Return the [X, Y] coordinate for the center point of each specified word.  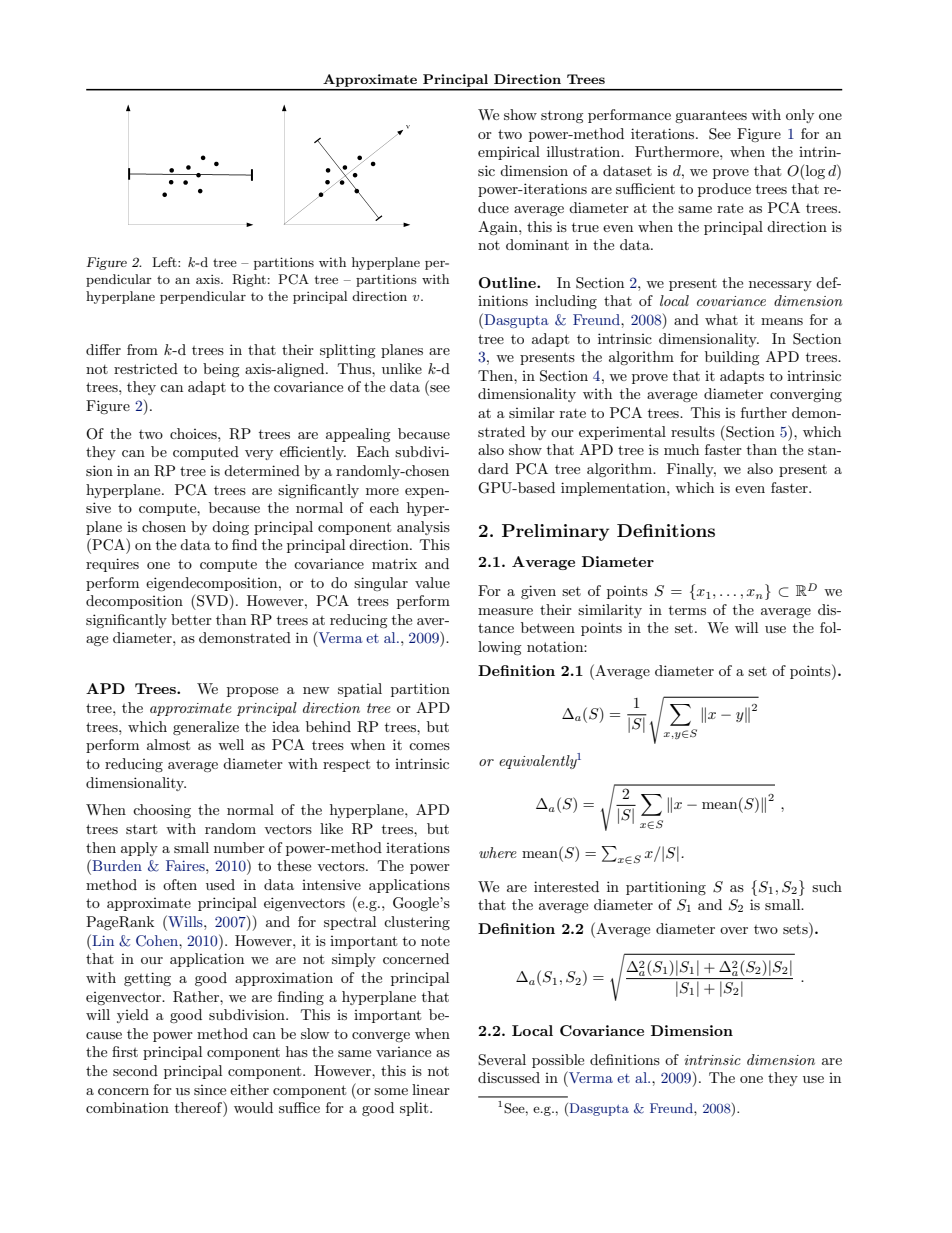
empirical [509, 153]
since [210, 1090]
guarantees [711, 117]
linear [431, 1089]
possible [558, 1061]
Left [165, 262]
